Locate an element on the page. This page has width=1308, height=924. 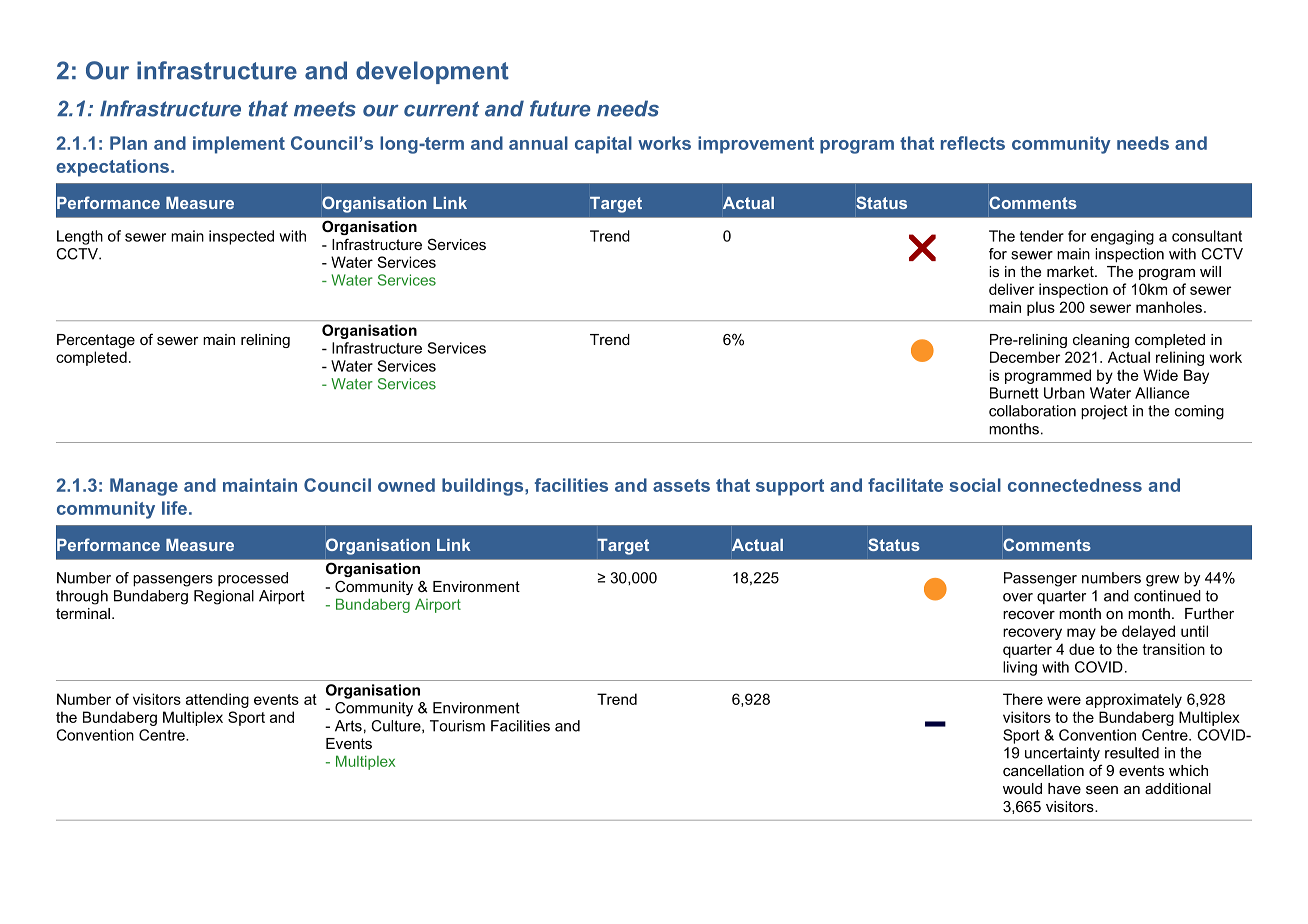
meets is located at coordinates (325, 109).
